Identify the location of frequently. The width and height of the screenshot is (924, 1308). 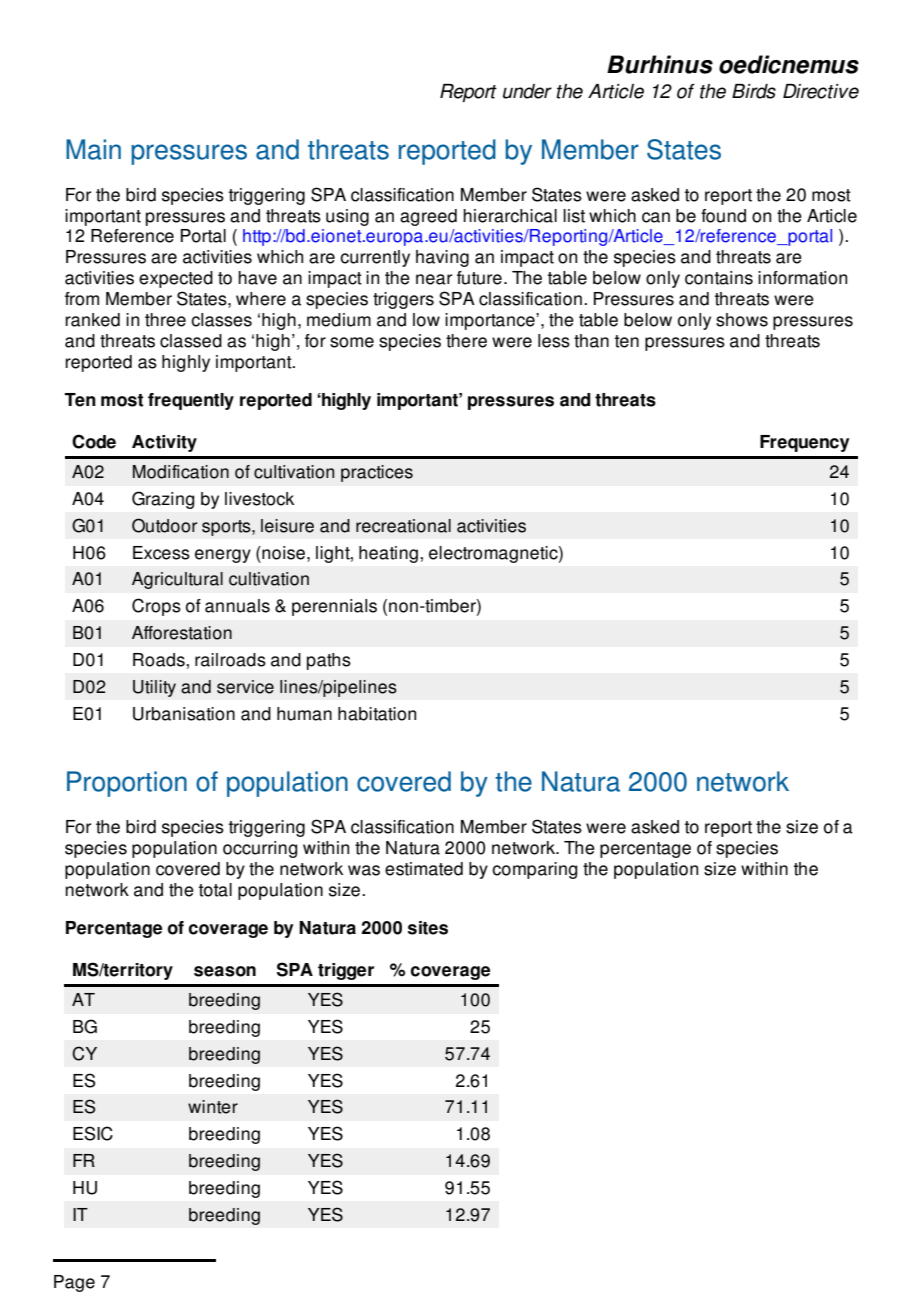
(191, 401).
